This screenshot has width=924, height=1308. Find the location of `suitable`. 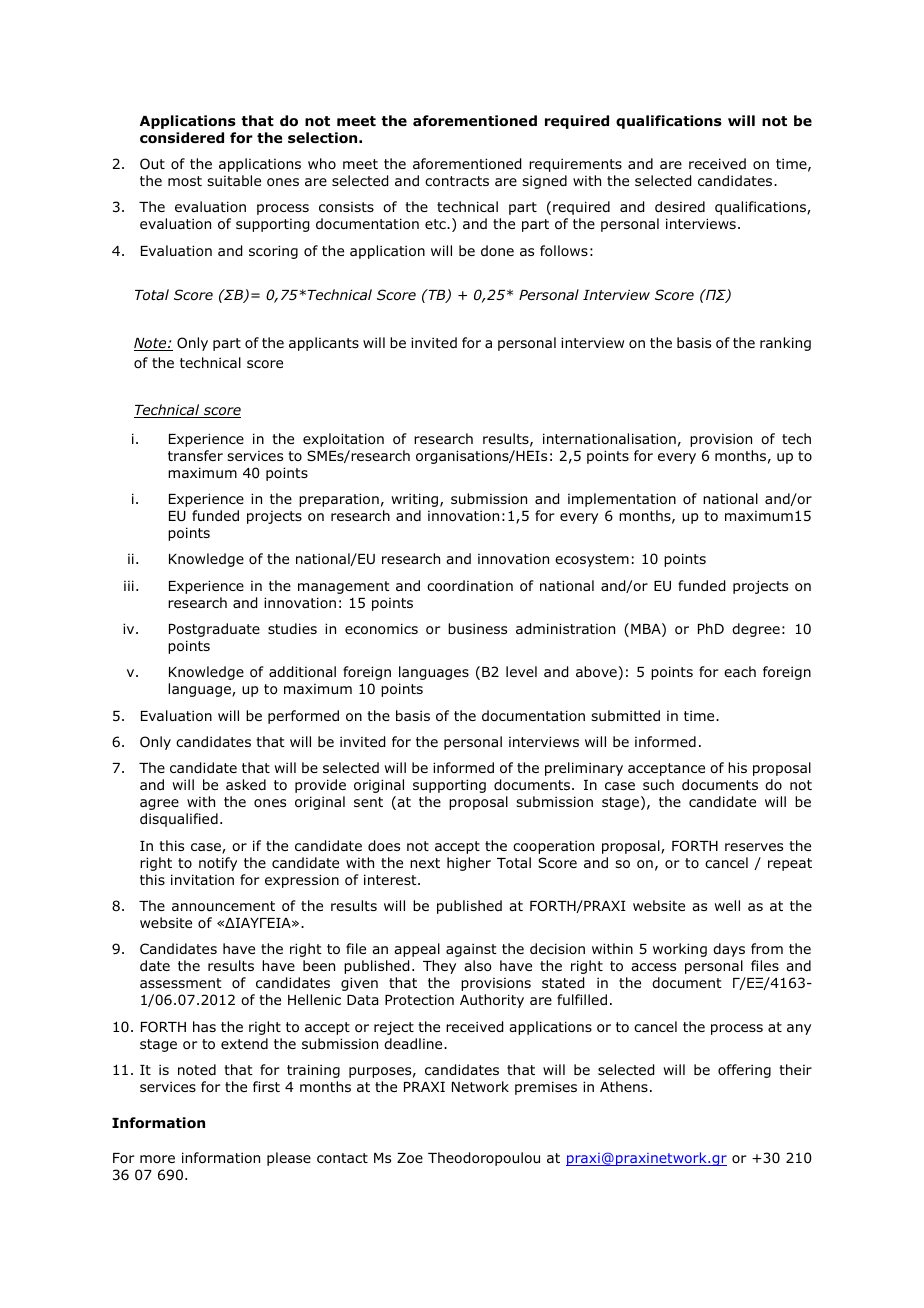

suitable is located at coordinates (234, 180).
